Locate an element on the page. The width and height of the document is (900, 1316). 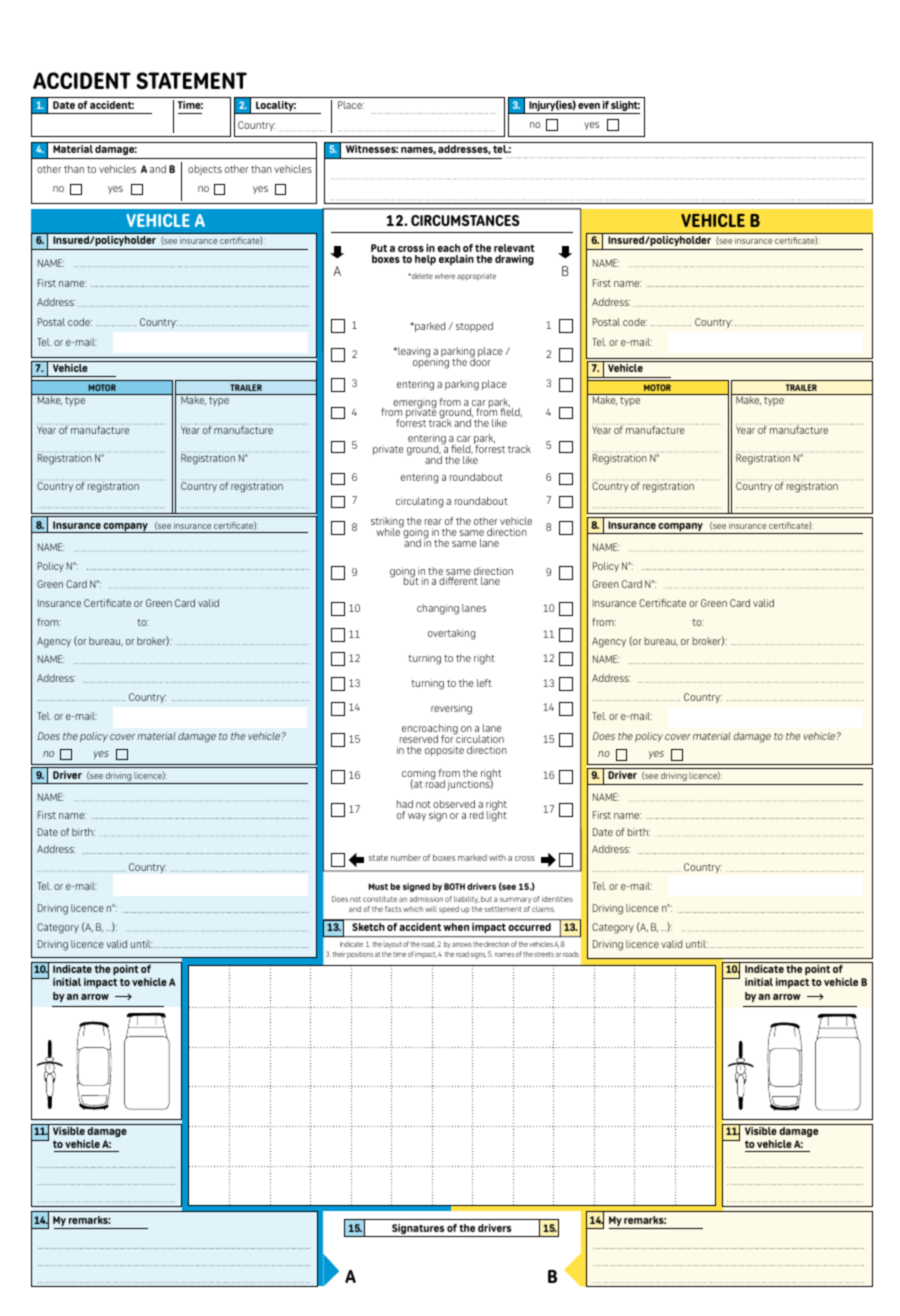
their is located at coordinates (339, 954).
